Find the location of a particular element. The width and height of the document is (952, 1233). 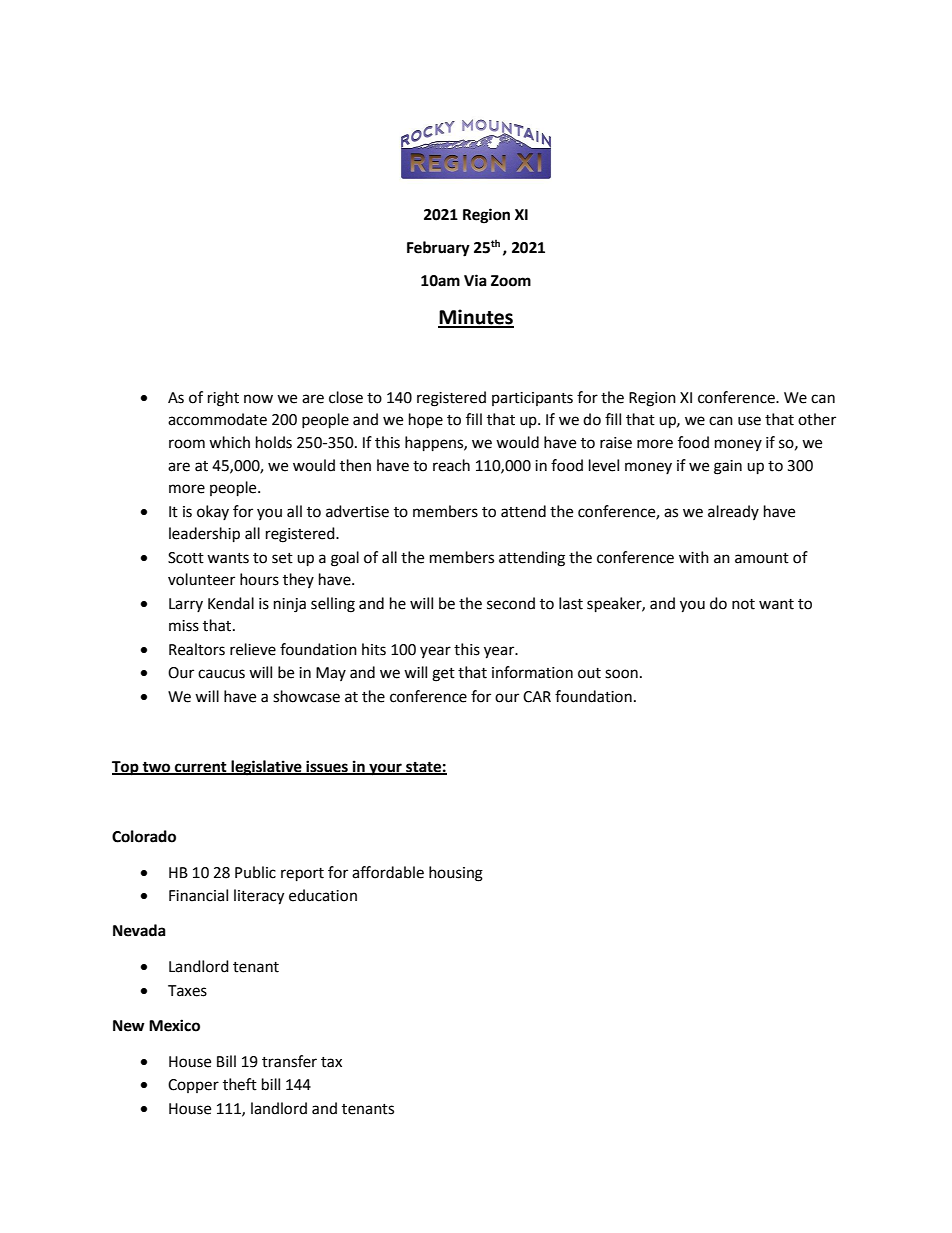

Zoom is located at coordinates (511, 281).
